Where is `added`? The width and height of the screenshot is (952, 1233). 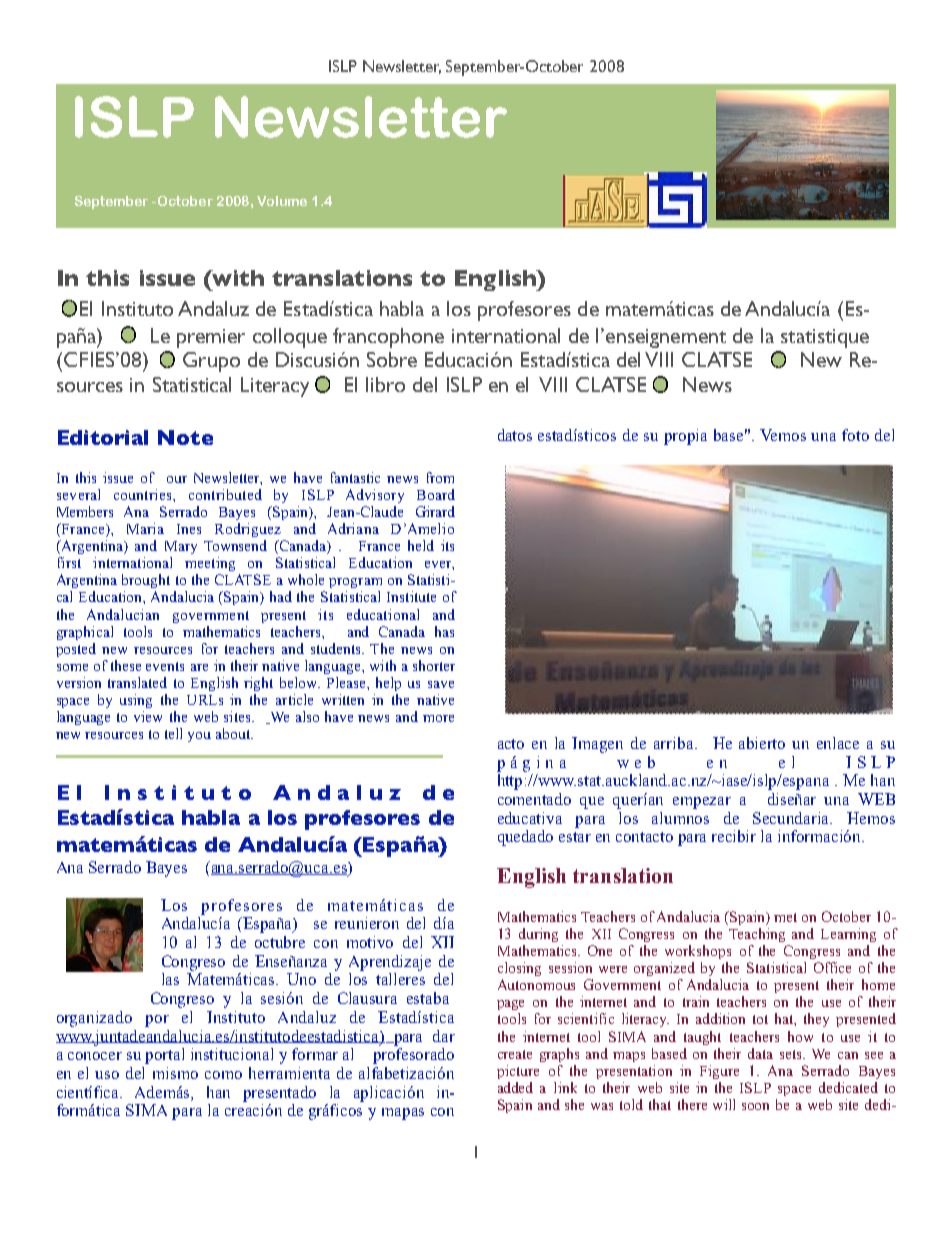
added is located at coordinates (515, 1087).
